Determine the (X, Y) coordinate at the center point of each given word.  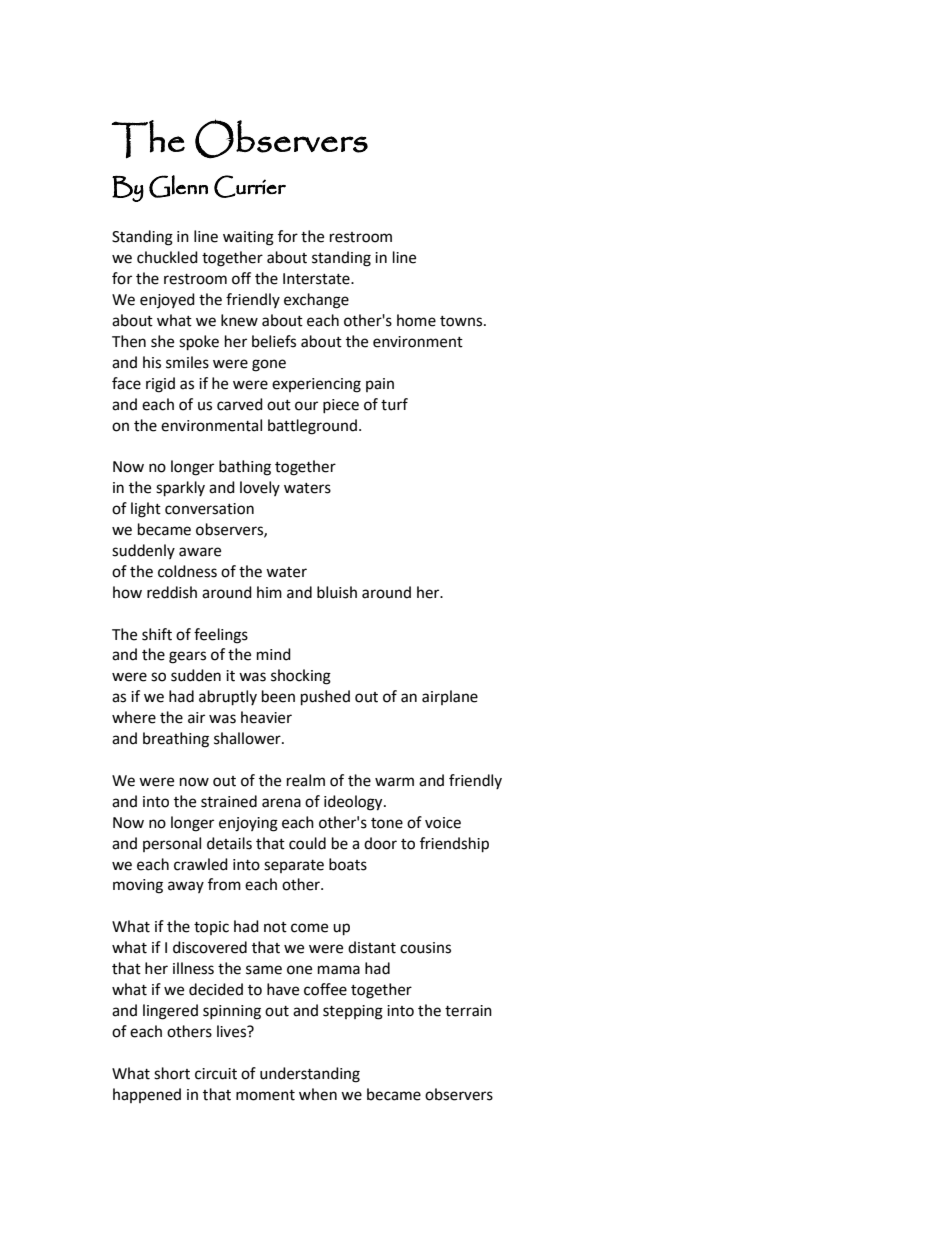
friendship (454, 845)
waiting (248, 238)
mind (274, 654)
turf (394, 404)
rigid (160, 385)
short (172, 1073)
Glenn (178, 186)
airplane (450, 697)
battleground (312, 427)
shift (157, 634)
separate (294, 866)
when (318, 1094)
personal (172, 844)
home (416, 320)
